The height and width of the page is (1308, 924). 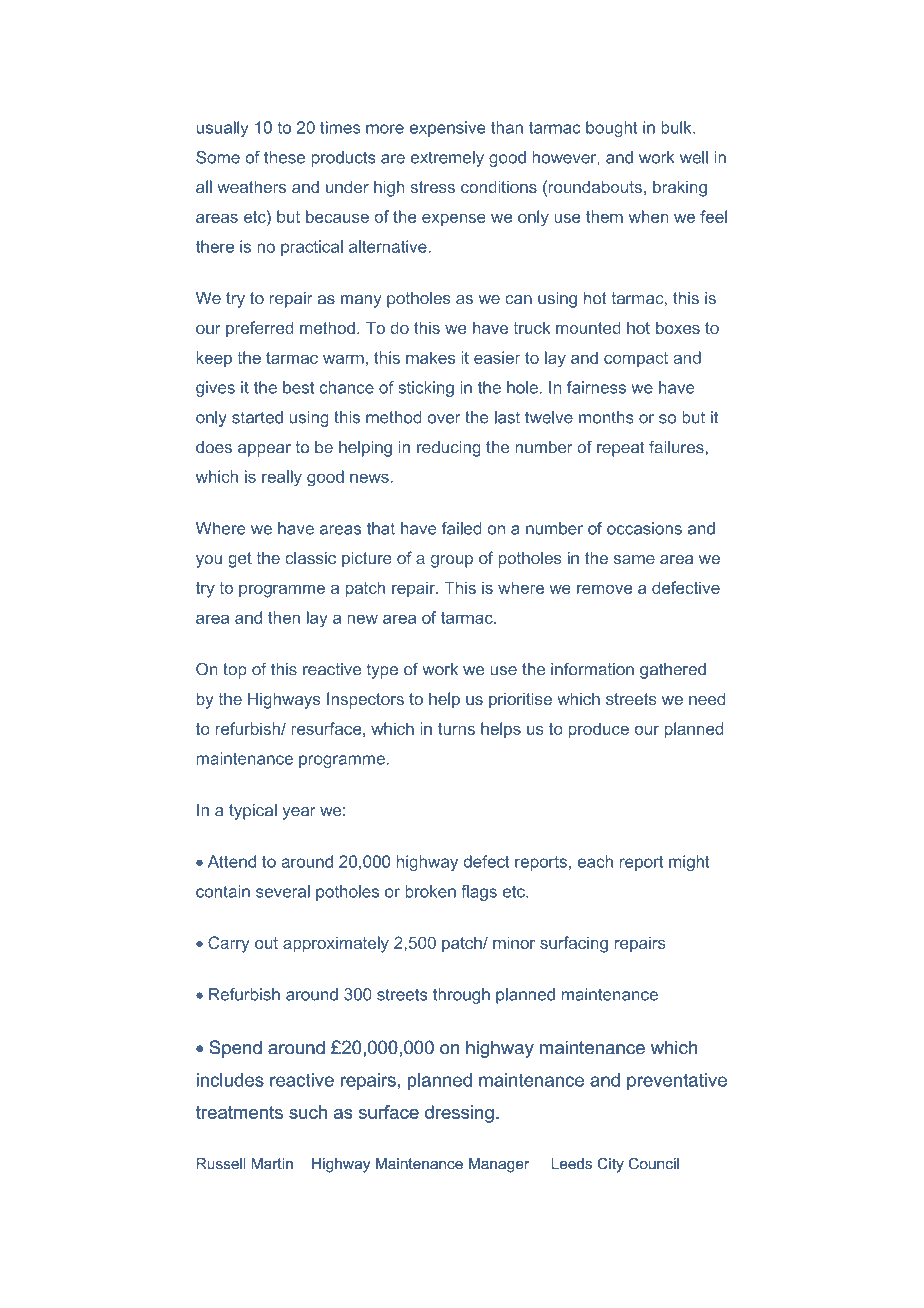 What do you see at coordinates (636, 359) in the page?
I see `compact` at bounding box center [636, 359].
